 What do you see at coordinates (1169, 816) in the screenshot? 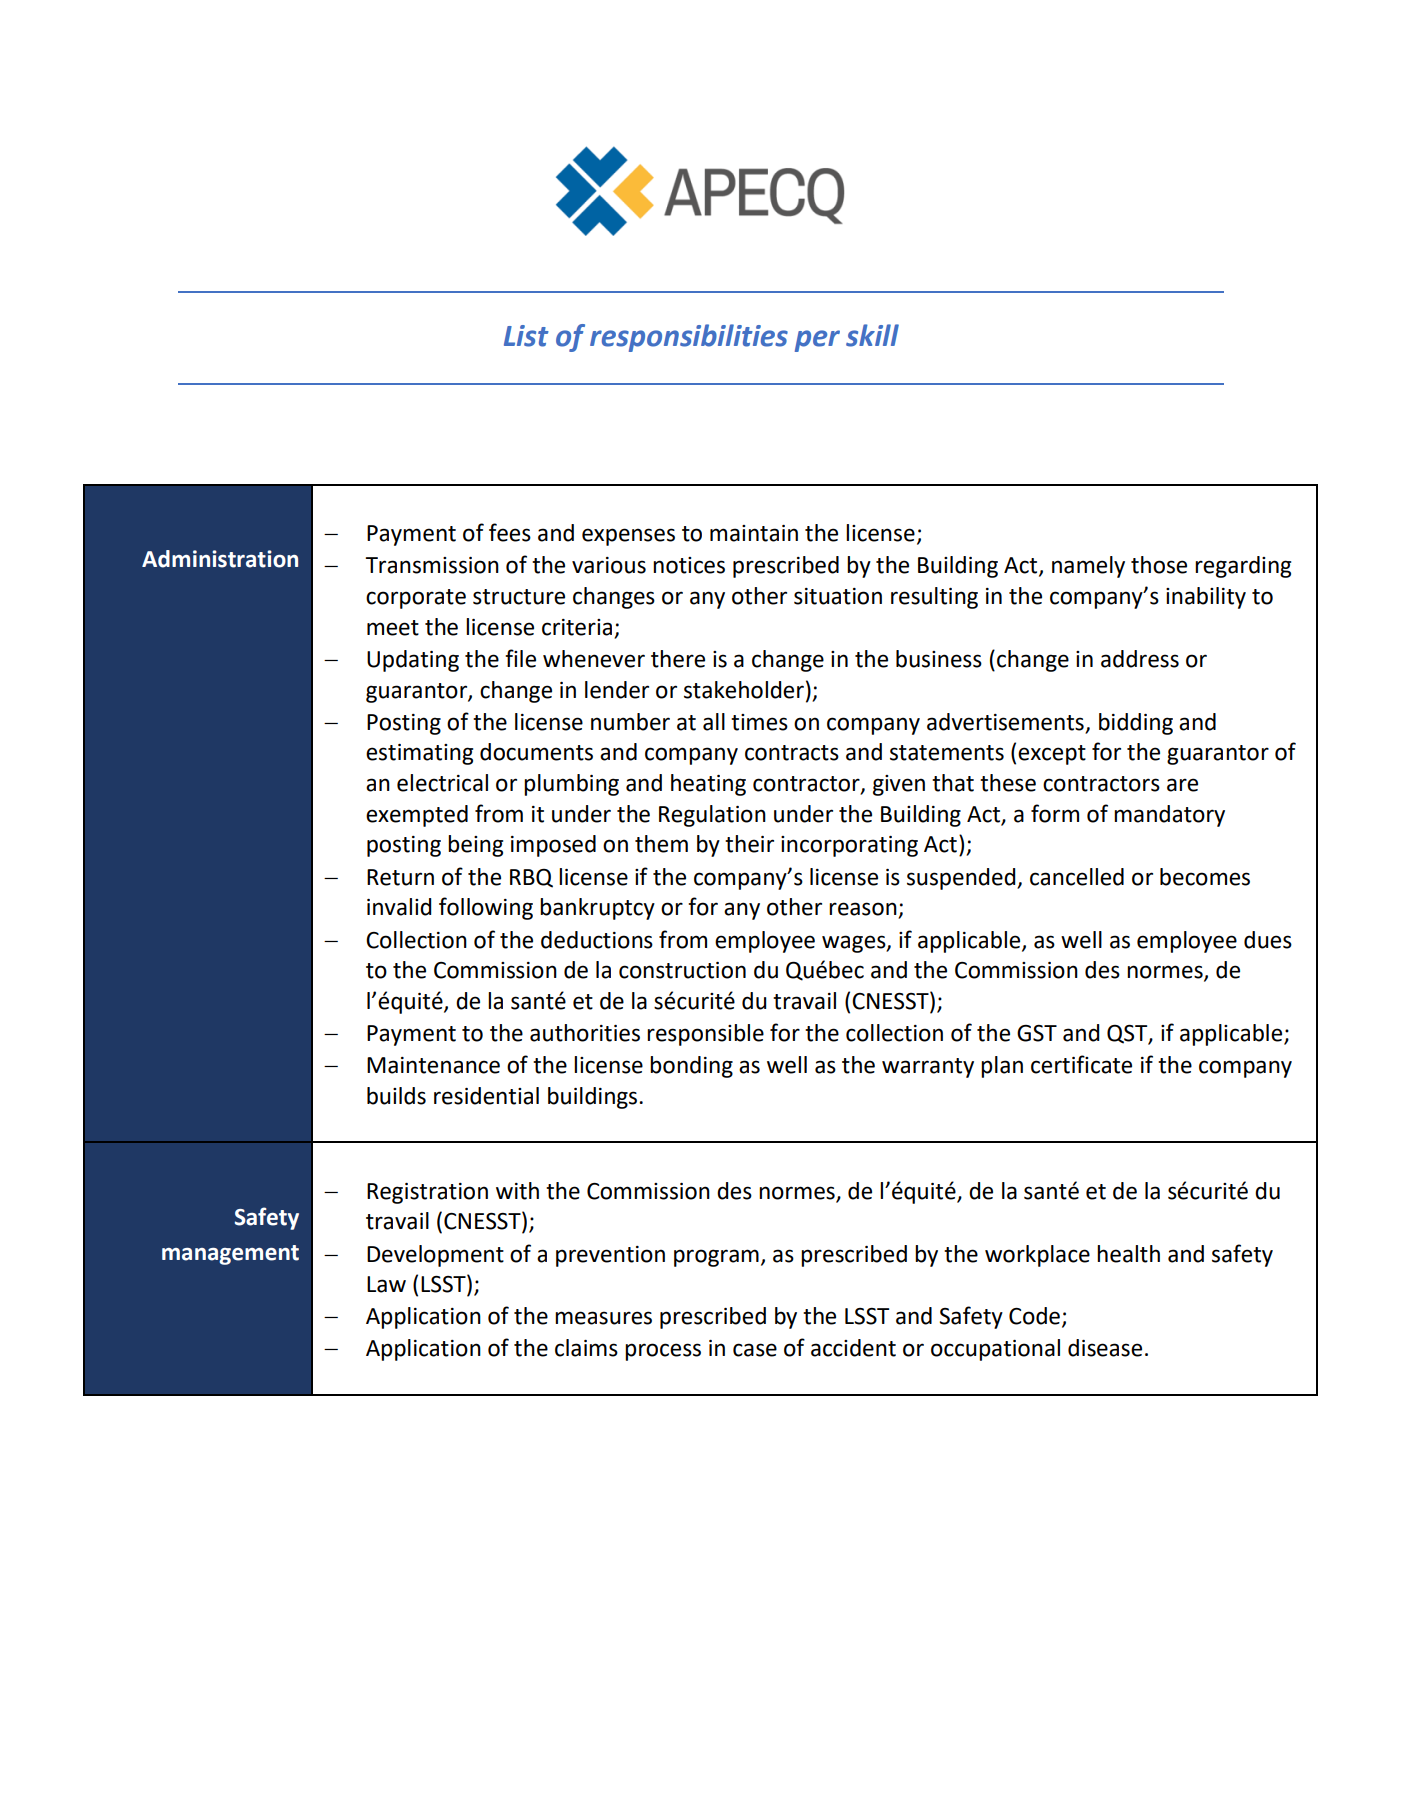
I see `mandatory` at bounding box center [1169, 816].
